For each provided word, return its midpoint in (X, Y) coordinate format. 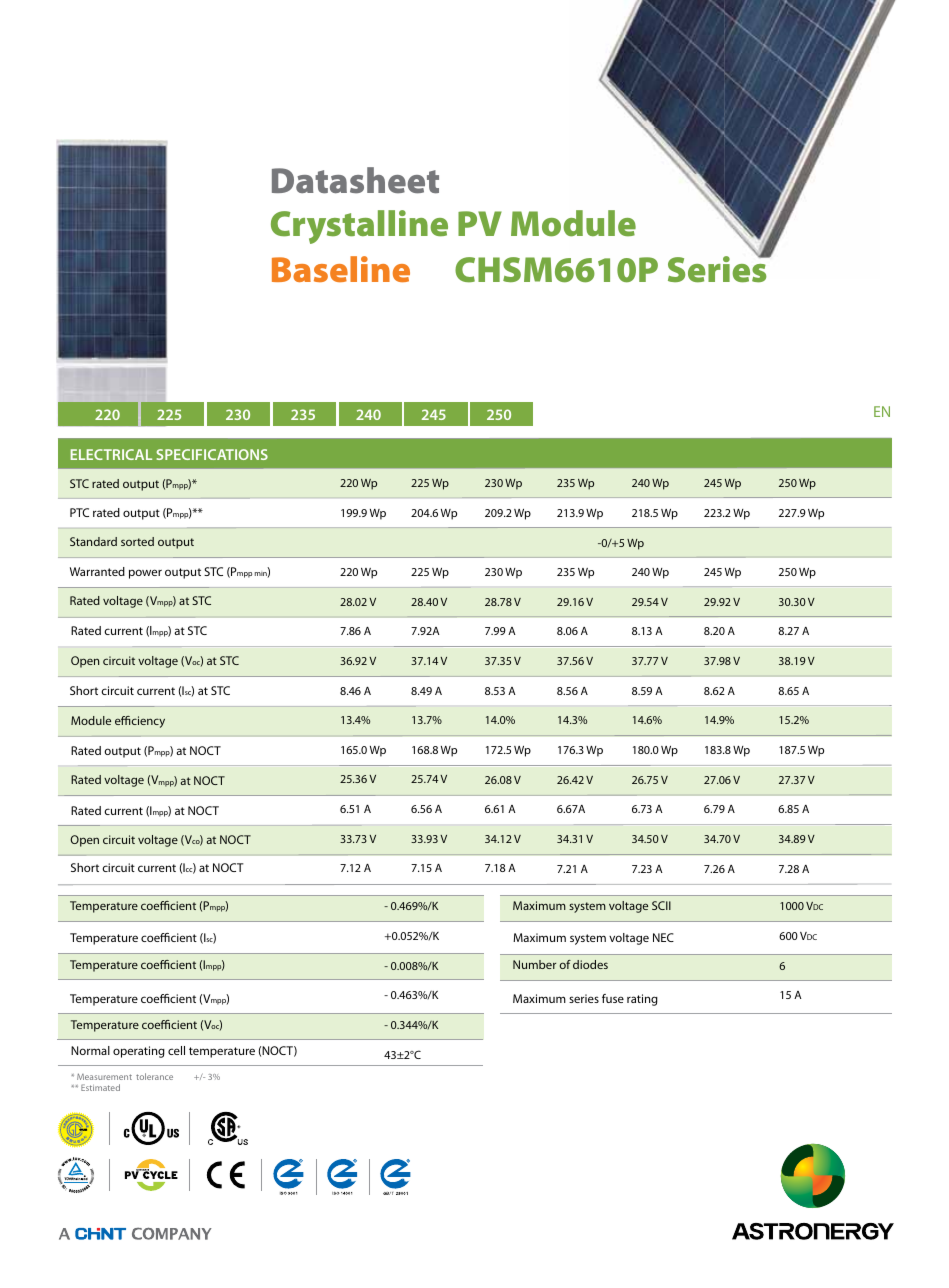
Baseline (341, 269)
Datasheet (355, 180)
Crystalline (359, 227)
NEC (663, 937)
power (145, 574)
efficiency (140, 722)
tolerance (154, 1076)
